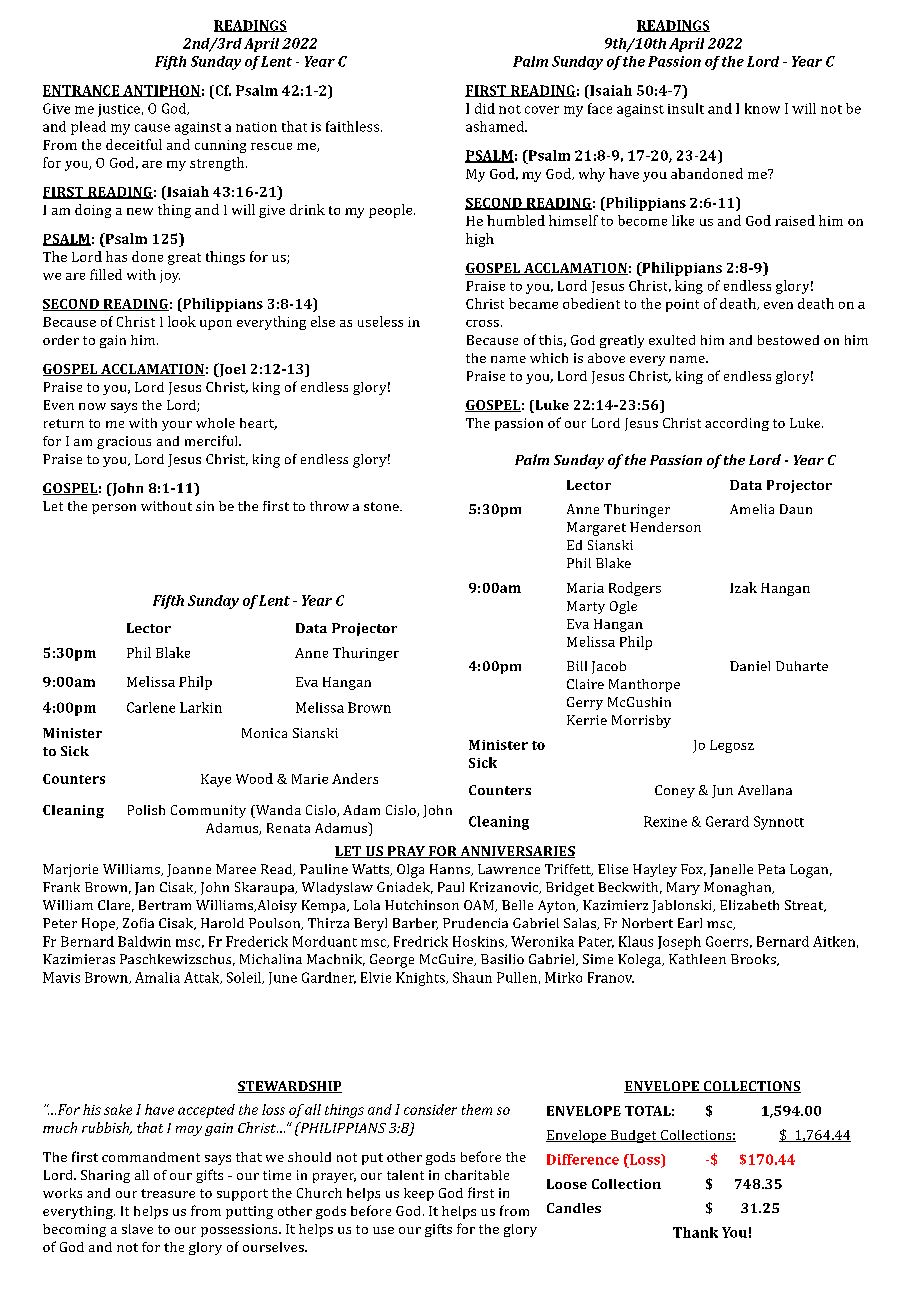 This page has width=924, height=1308. Describe the element at coordinates (137, 1229) in the page. I see `slave` at that location.
